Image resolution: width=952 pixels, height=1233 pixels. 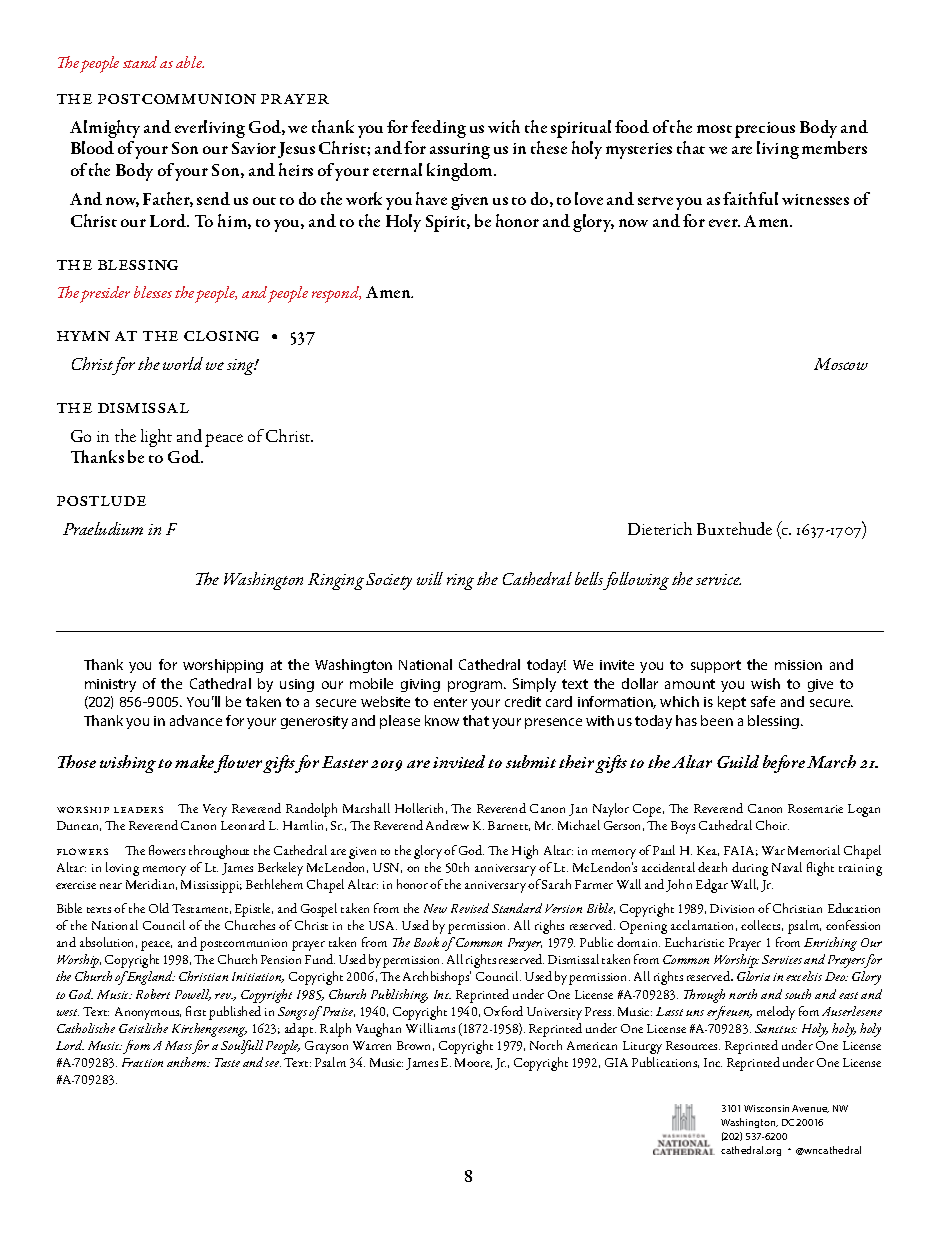 What do you see at coordinates (183, 363) in the page?
I see `world` at bounding box center [183, 363].
